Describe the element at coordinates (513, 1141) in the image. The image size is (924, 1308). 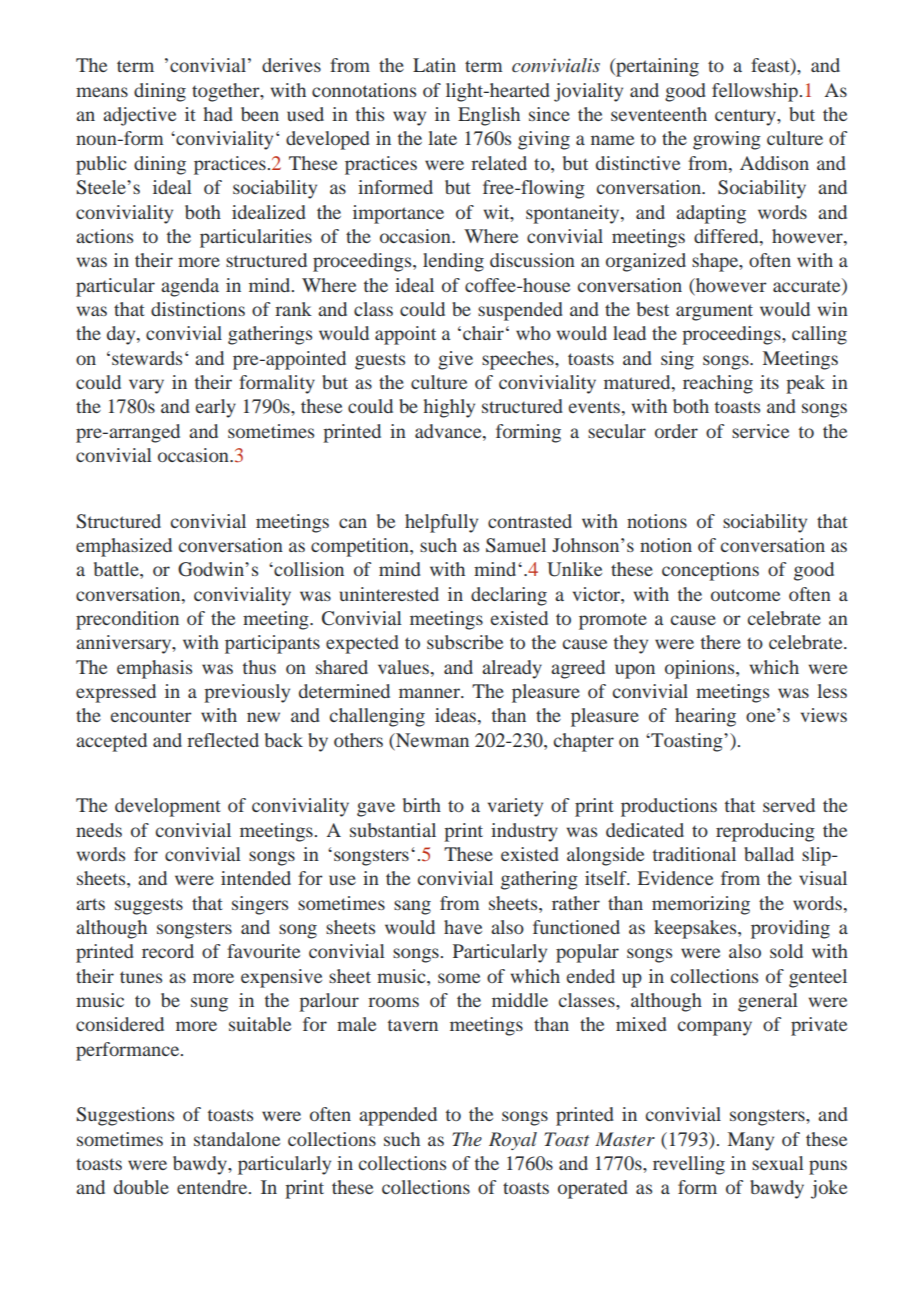
I see `Royal` at that location.
